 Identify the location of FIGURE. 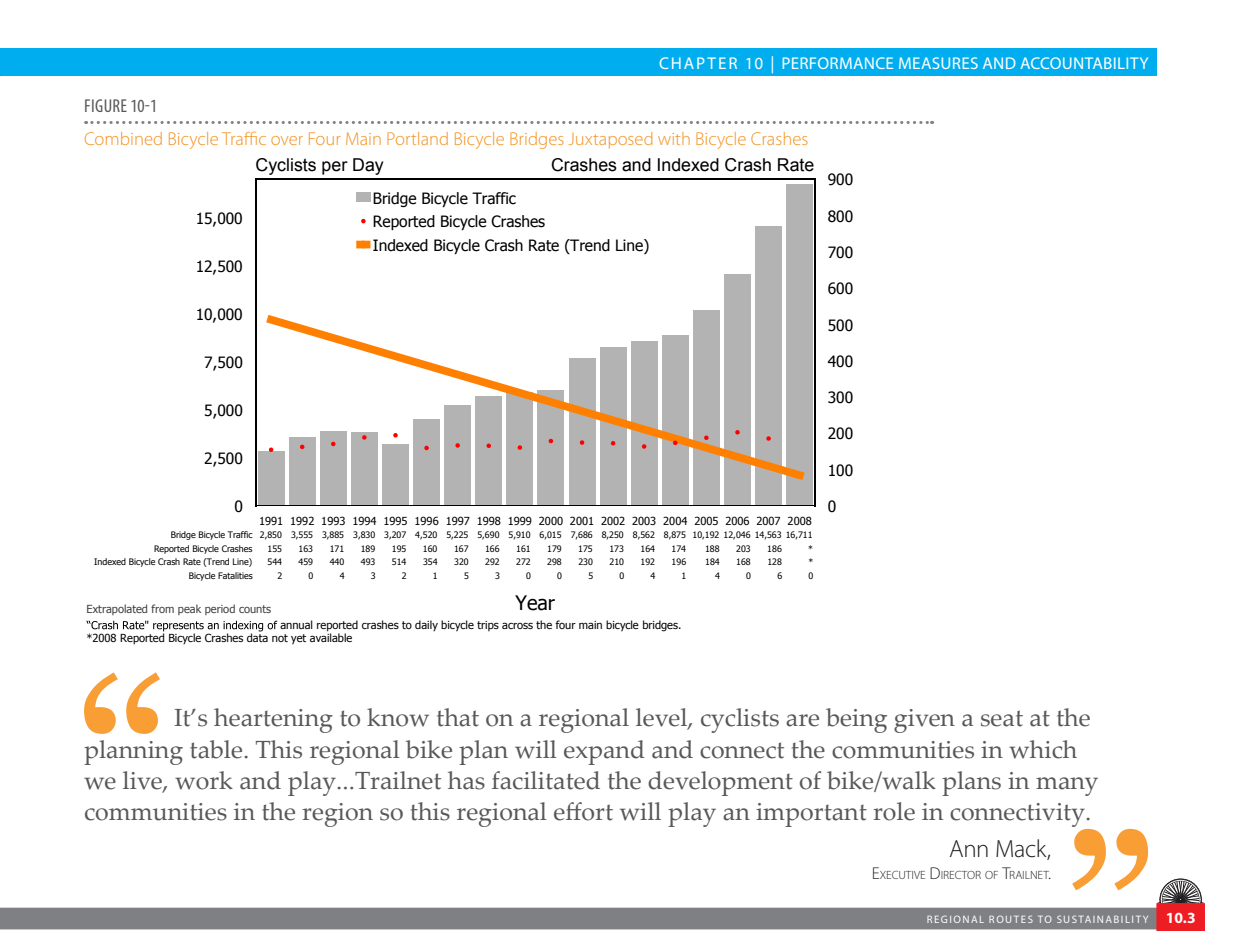
(106, 105).
